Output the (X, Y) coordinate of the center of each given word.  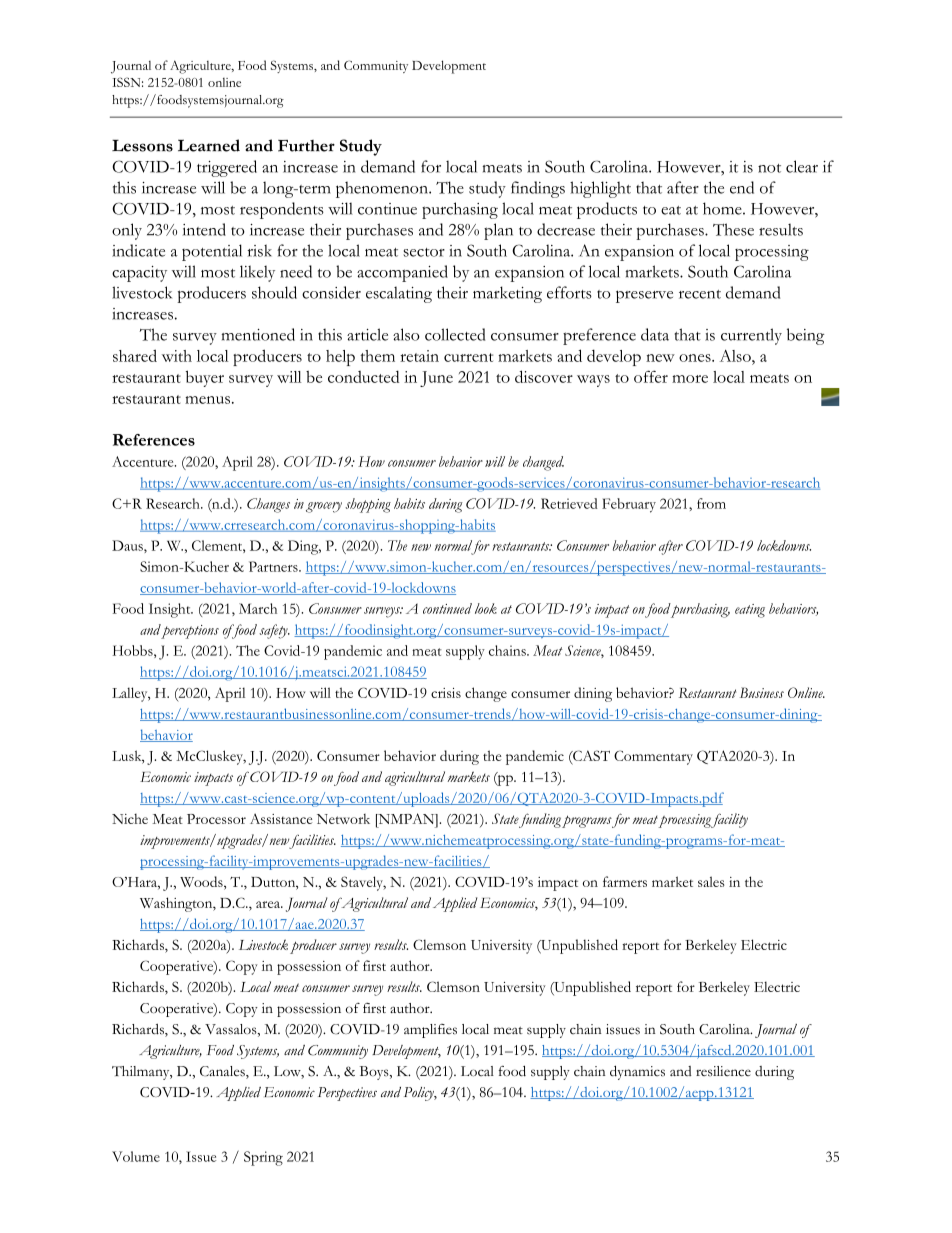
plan (498, 231)
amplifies (430, 1031)
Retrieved (569, 503)
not (769, 168)
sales (711, 881)
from (711, 503)
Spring (263, 1158)
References (154, 440)
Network (343, 819)
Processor (216, 819)
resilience (723, 1071)
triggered (227, 168)
